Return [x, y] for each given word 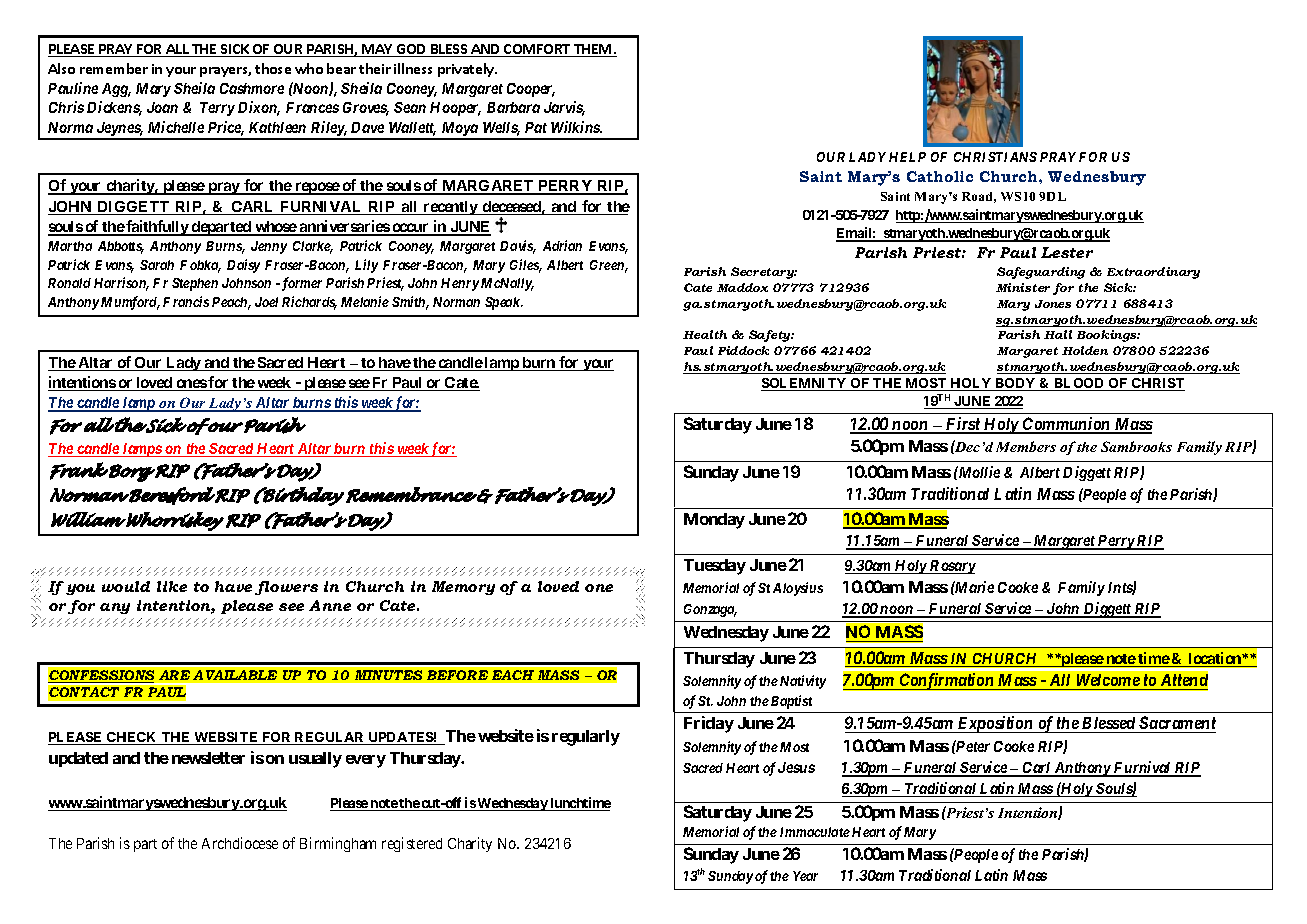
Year [805, 876]
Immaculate [815, 832]
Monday [714, 521]
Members [1026, 446]
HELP [907, 157]
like [172, 586]
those [273, 68]
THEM [593, 50]
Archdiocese [240, 843]
